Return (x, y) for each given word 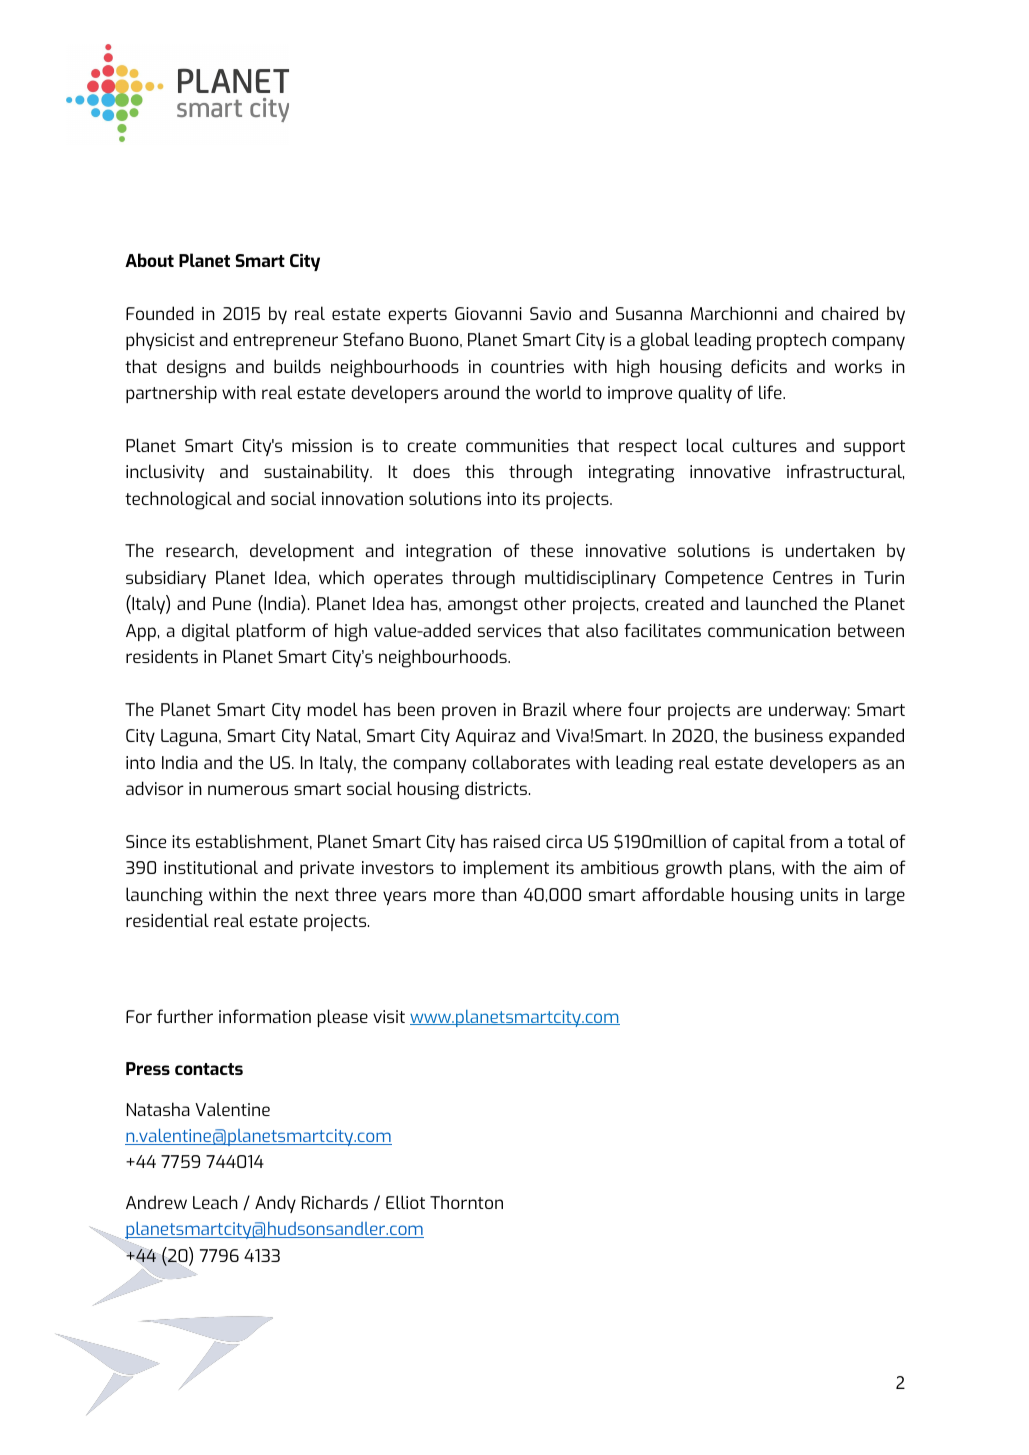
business (789, 735)
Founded (160, 313)
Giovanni (488, 313)
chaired (849, 313)
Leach (215, 1202)
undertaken (830, 550)
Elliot (405, 1202)
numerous (248, 790)
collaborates (521, 762)
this (479, 471)
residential (167, 920)
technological (178, 500)
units (819, 894)
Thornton (466, 1202)
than (499, 894)
